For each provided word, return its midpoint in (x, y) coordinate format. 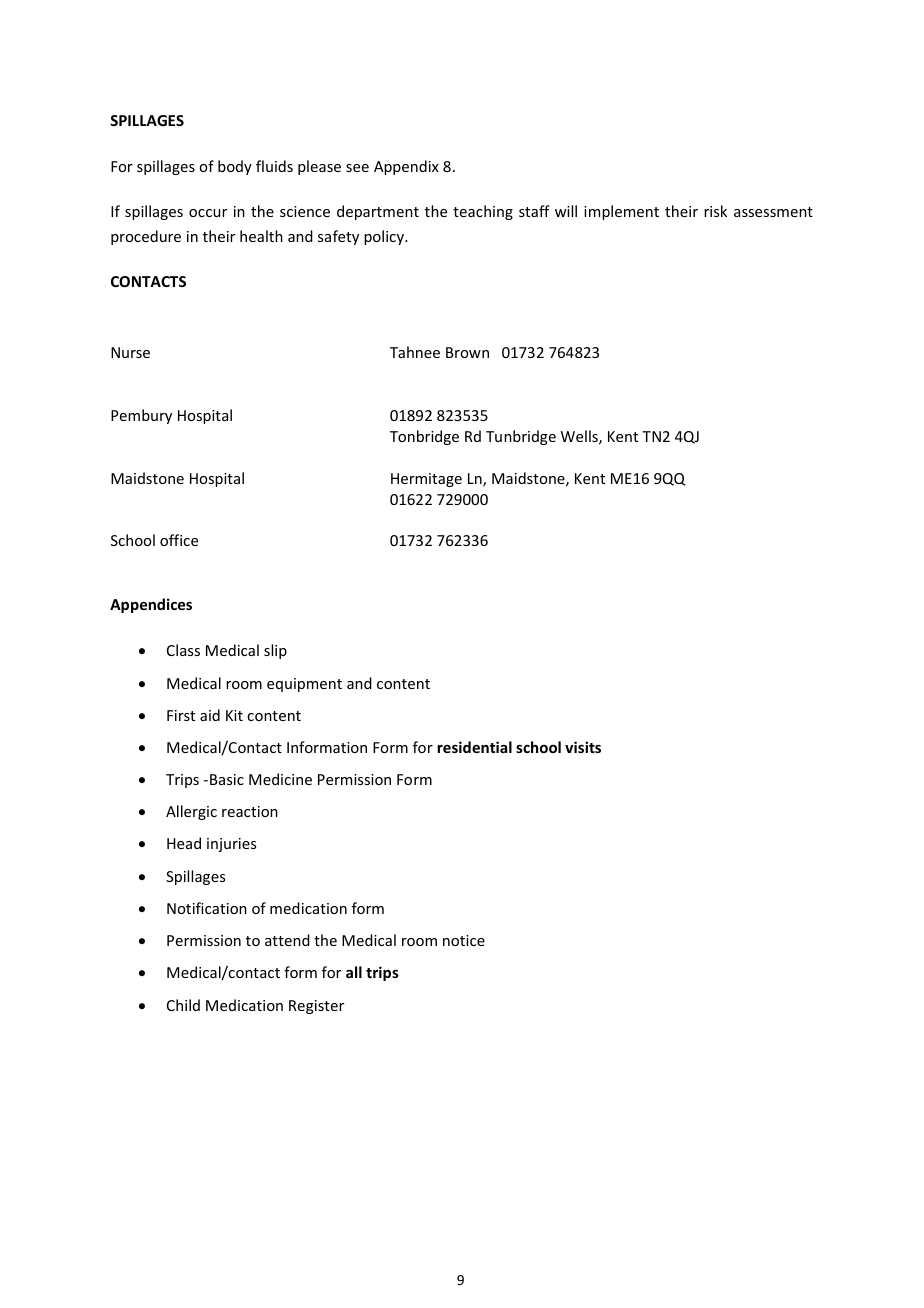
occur (208, 213)
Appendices (151, 605)
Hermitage (426, 480)
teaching (483, 212)
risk (715, 211)
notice (464, 940)
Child (183, 1005)
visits (583, 747)
